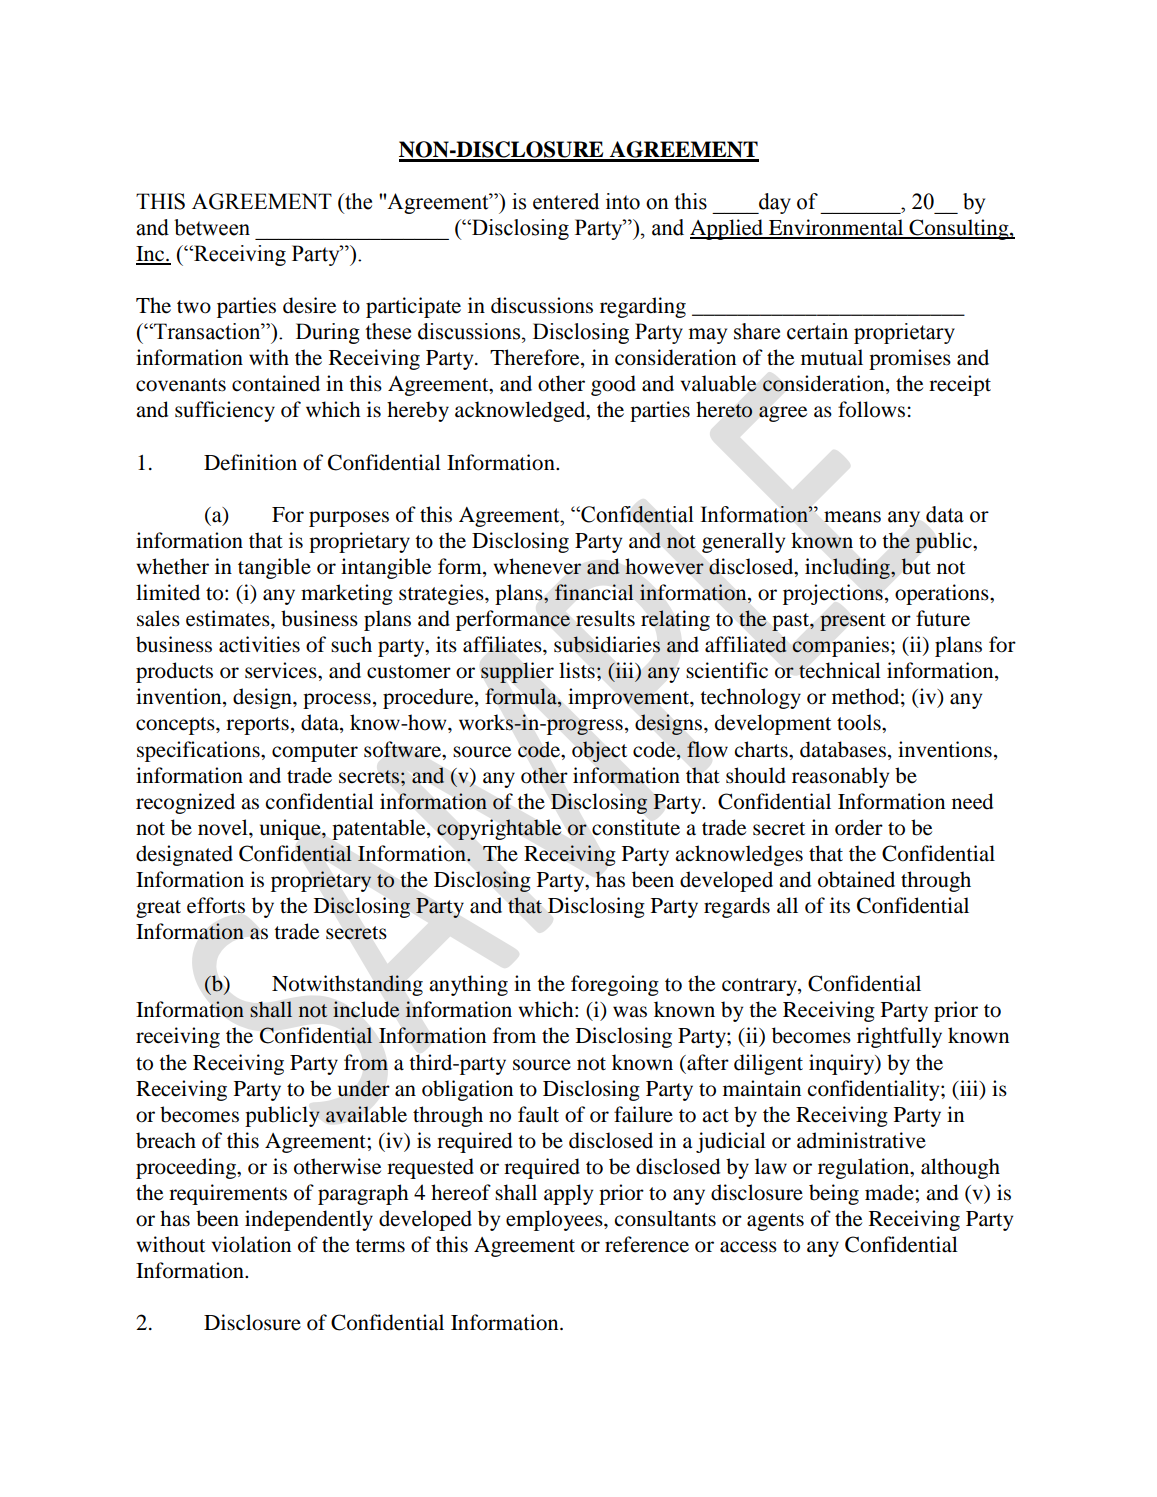  What do you see at coordinates (228, 1194) in the screenshot?
I see `requirements` at bounding box center [228, 1194].
